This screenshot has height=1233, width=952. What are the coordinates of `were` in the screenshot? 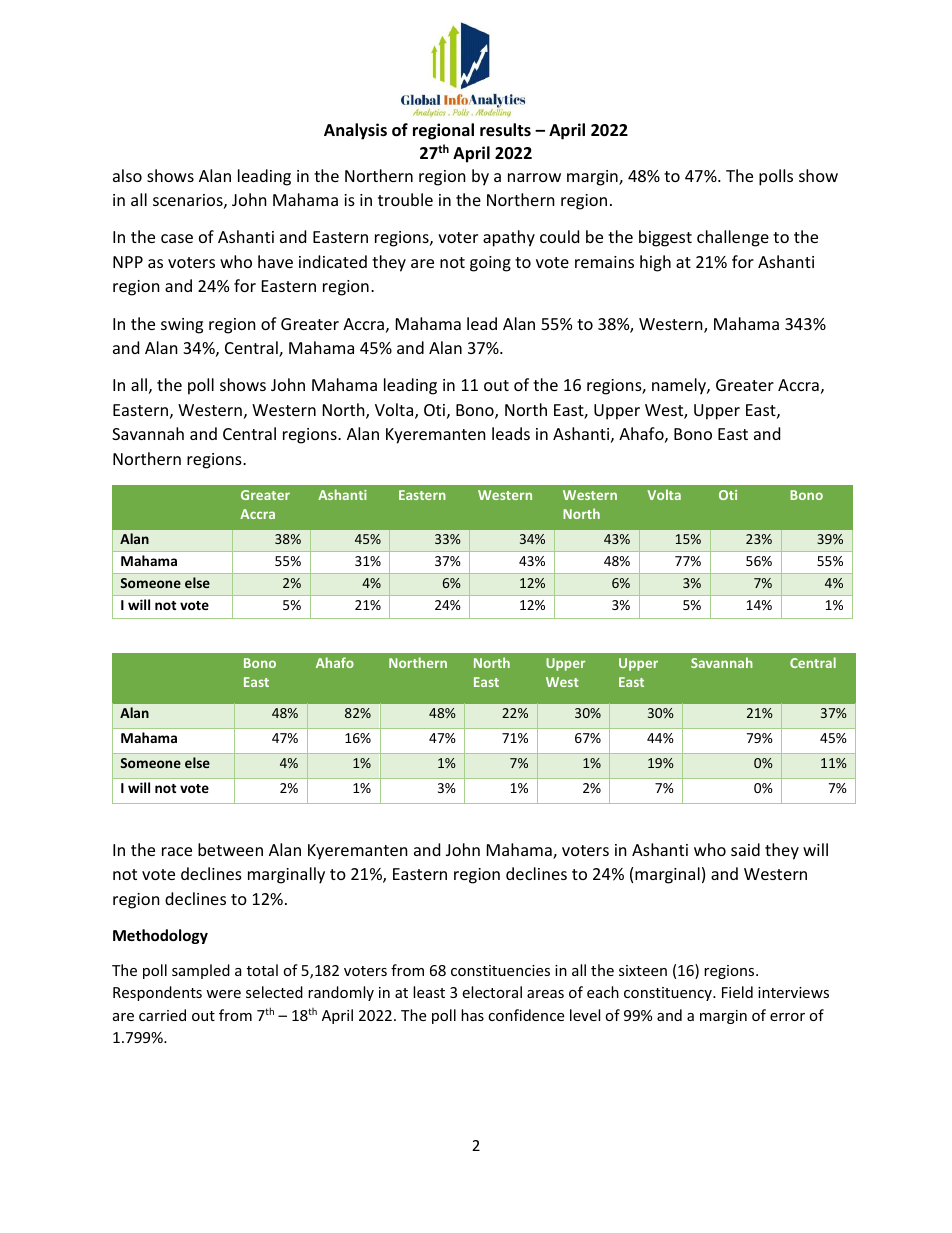 It's located at (223, 994).
